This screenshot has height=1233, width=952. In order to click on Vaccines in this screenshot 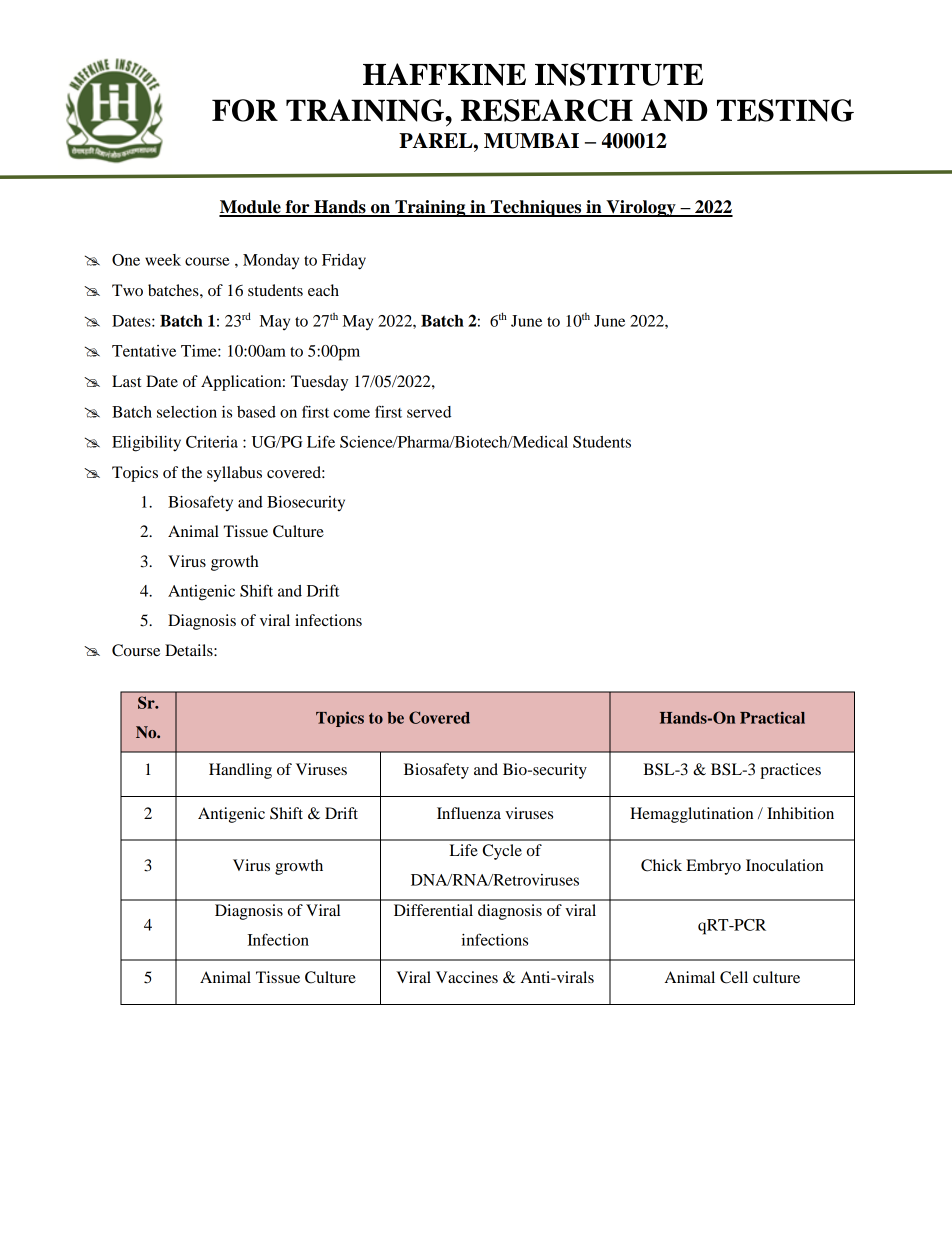, I will do `click(467, 977)`.
